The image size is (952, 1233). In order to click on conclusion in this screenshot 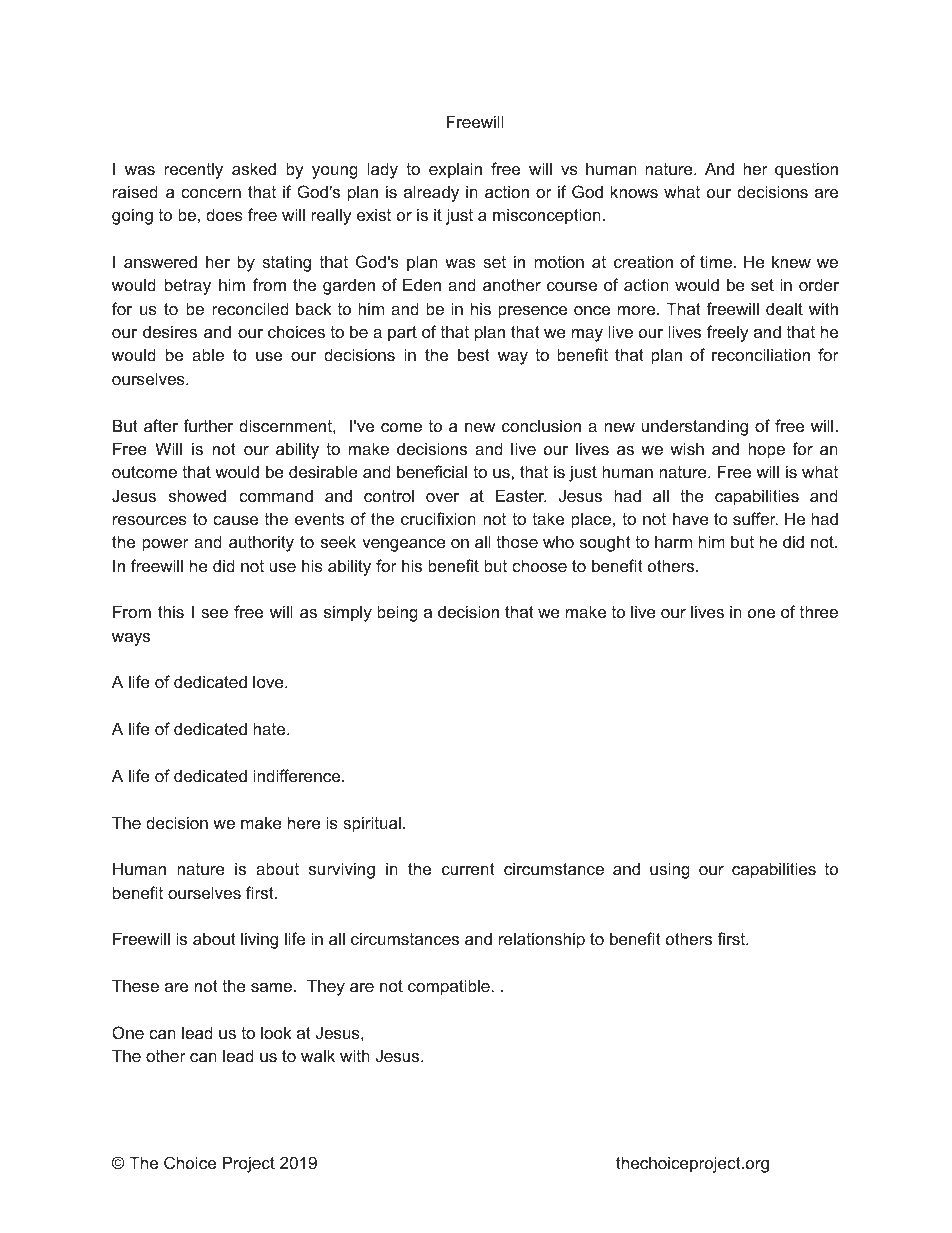, I will do `click(541, 425)`.
